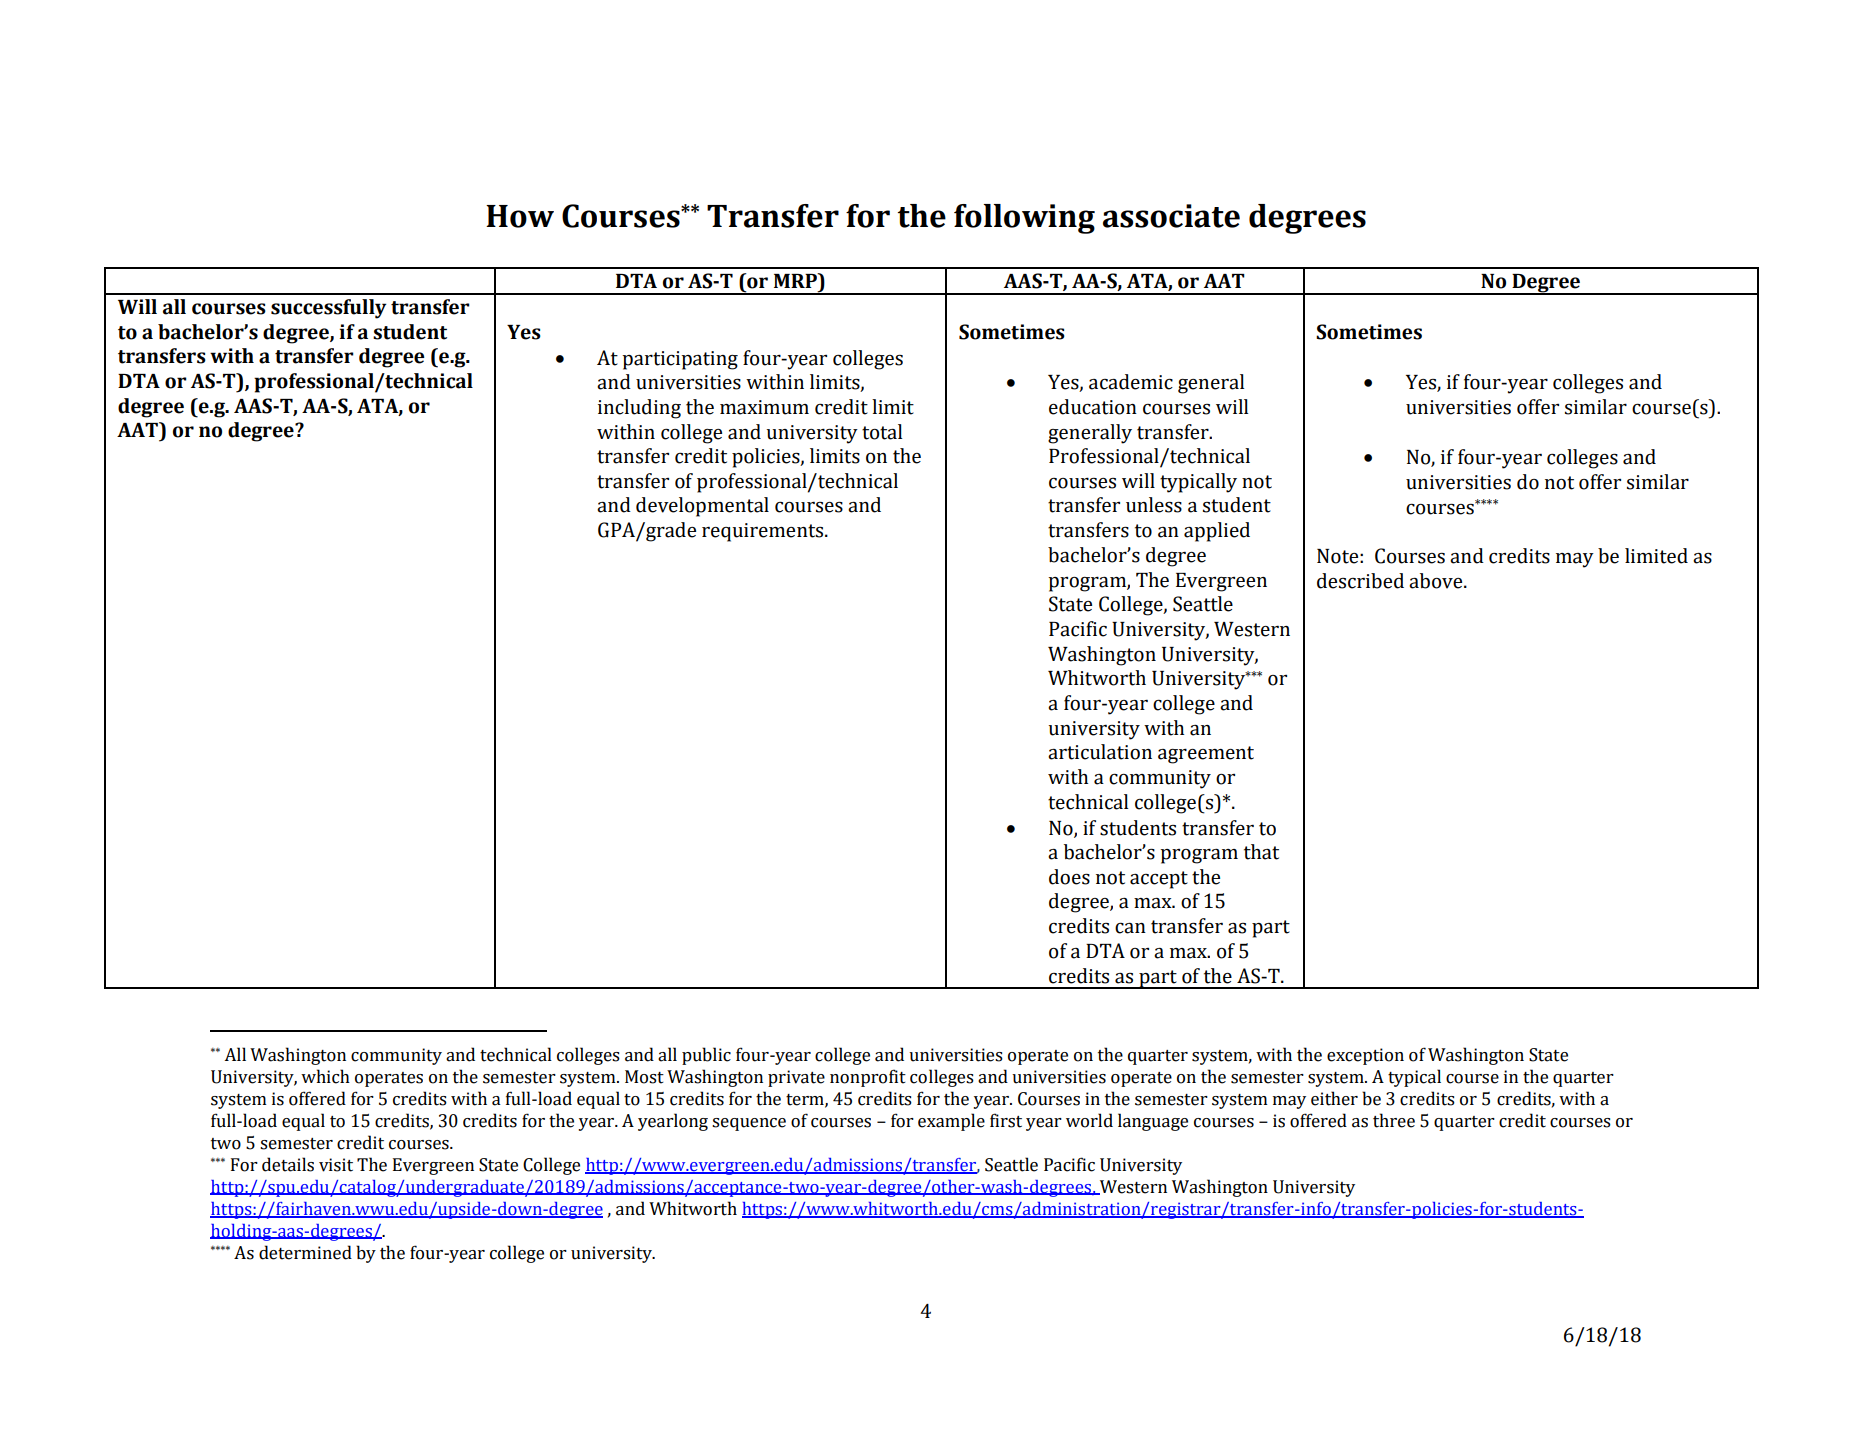 This screenshot has width=1852, height=1431. I want to click on total, so click(882, 432).
